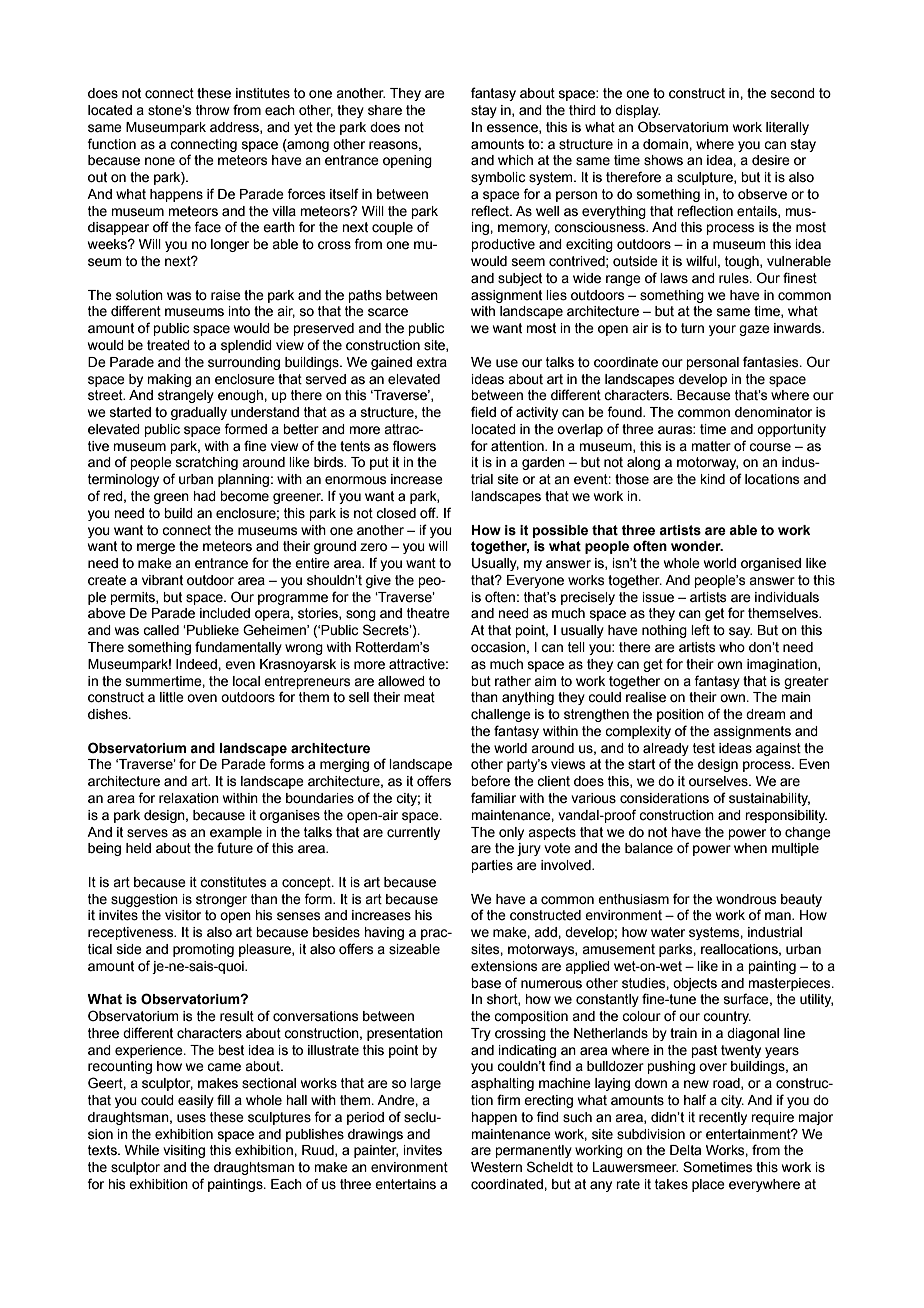 This image has height=1308, width=924. What do you see at coordinates (212, 110) in the image?
I see `throw` at bounding box center [212, 110].
